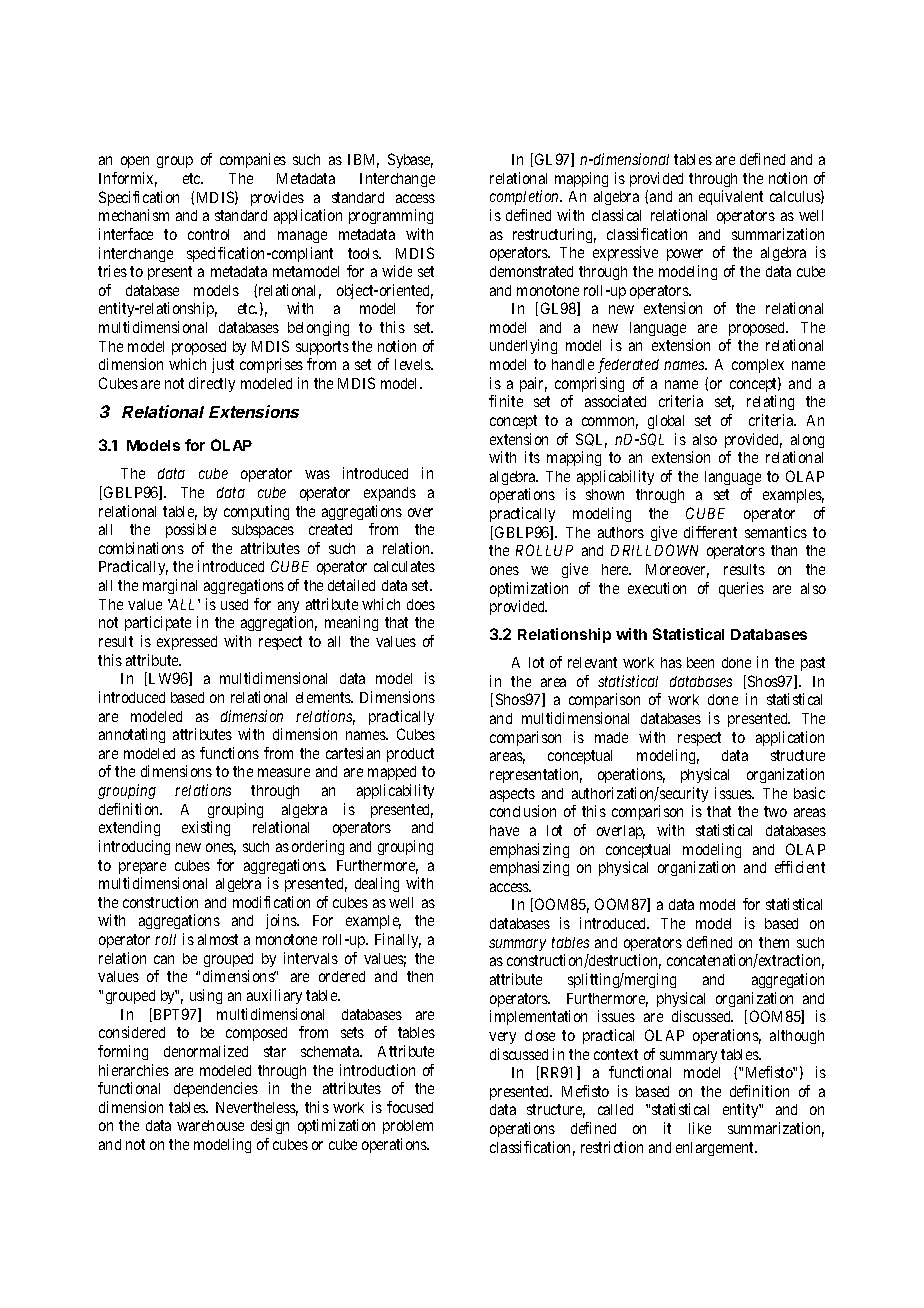 The width and height of the screenshot is (924, 1308). I want to click on basic, so click(809, 793).
